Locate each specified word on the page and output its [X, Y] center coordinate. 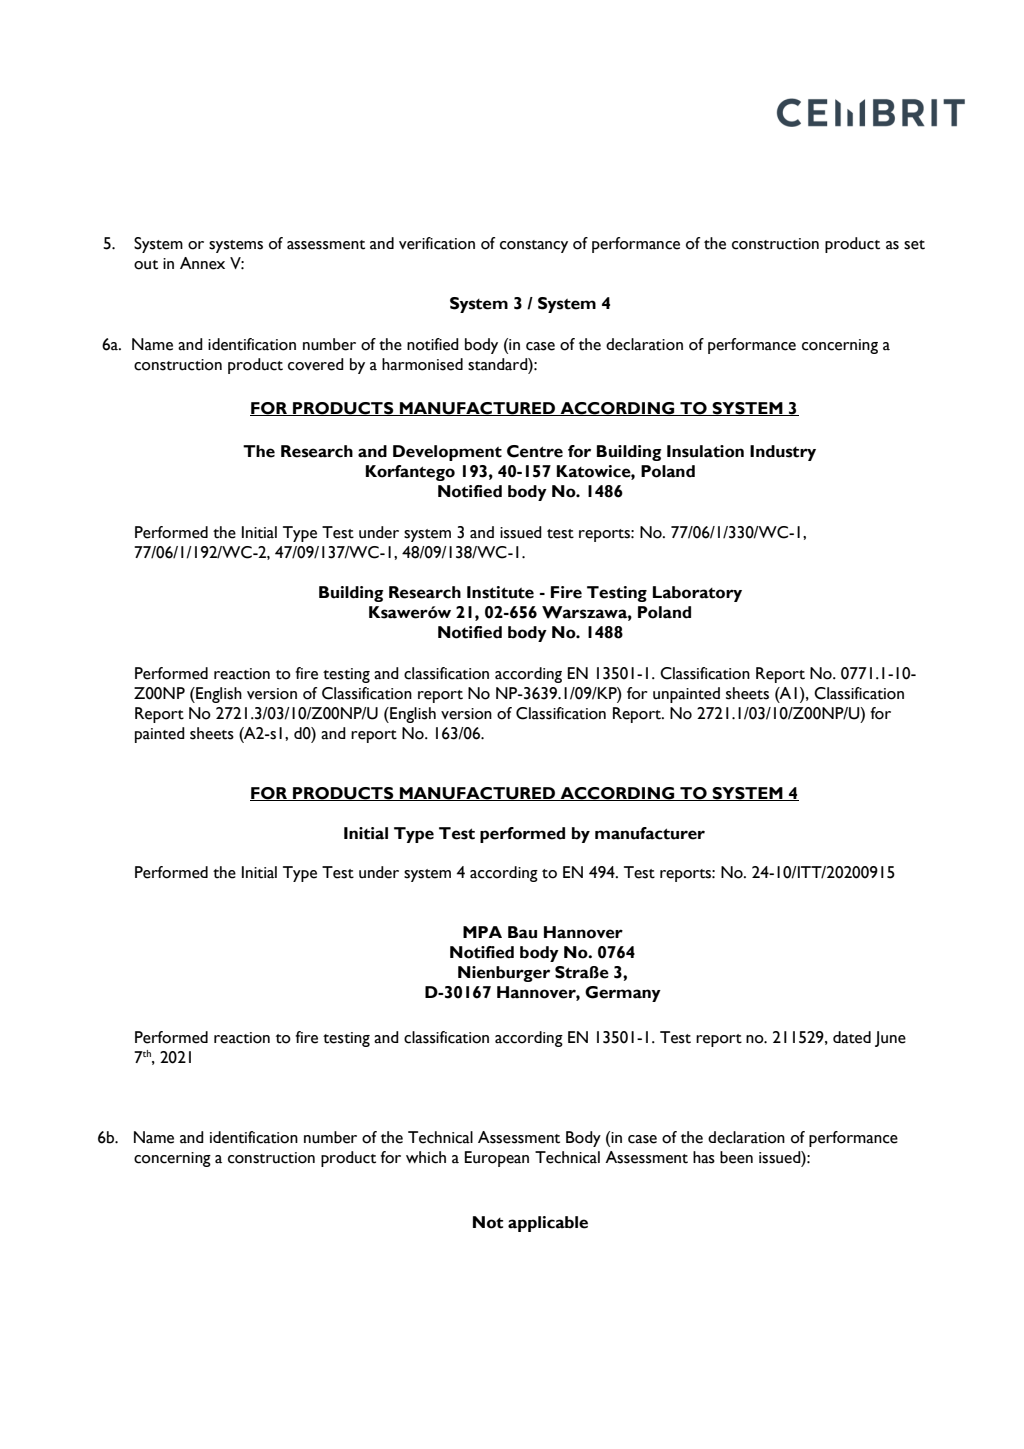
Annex [202, 263]
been [736, 1157]
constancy [534, 246]
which [426, 1157]
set [914, 245]
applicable [548, 1224]
